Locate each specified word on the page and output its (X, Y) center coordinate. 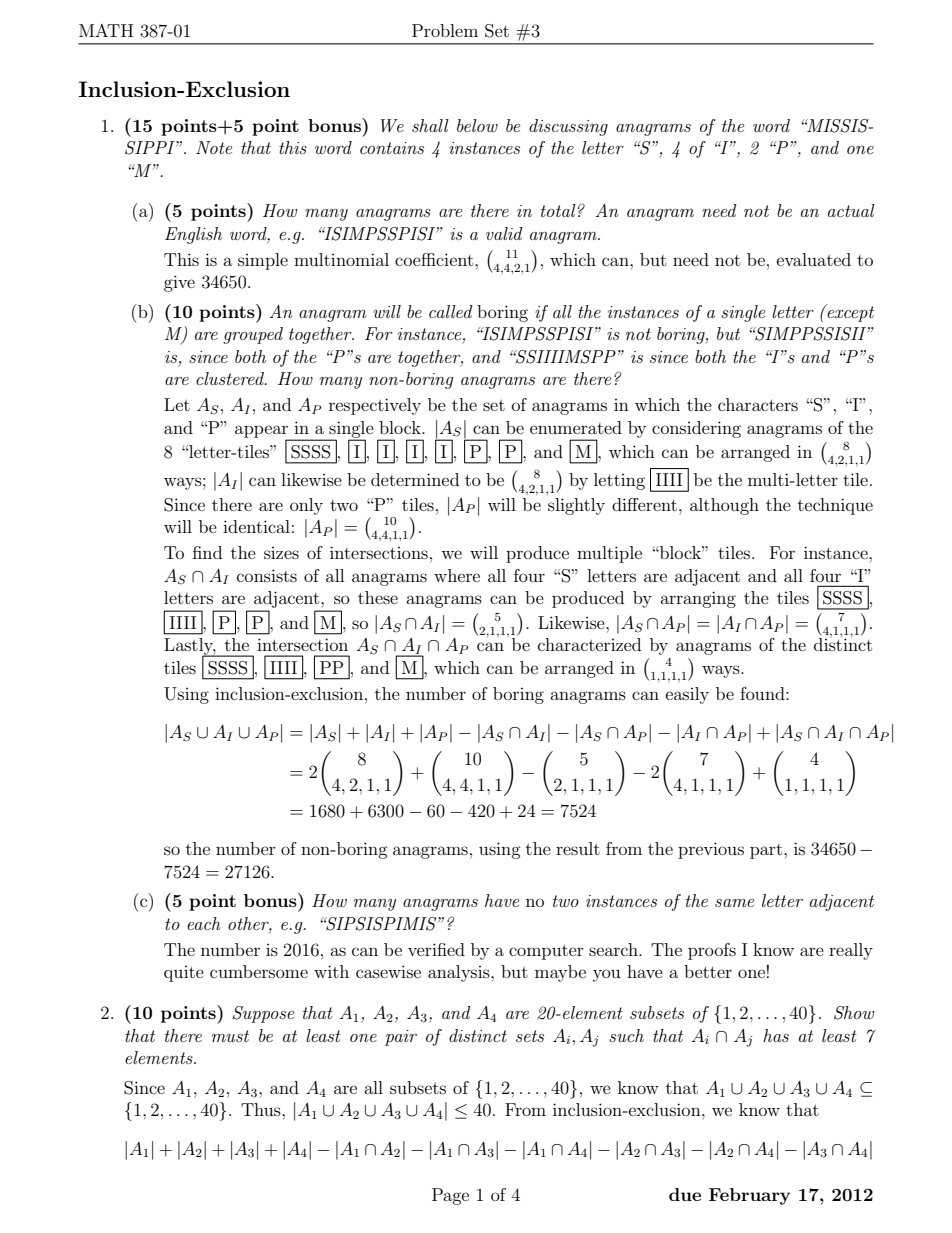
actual (851, 210)
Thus (262, 1109)
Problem (445, 30)
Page (450, 1196)
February (749, 1196)
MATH (106, 30)
